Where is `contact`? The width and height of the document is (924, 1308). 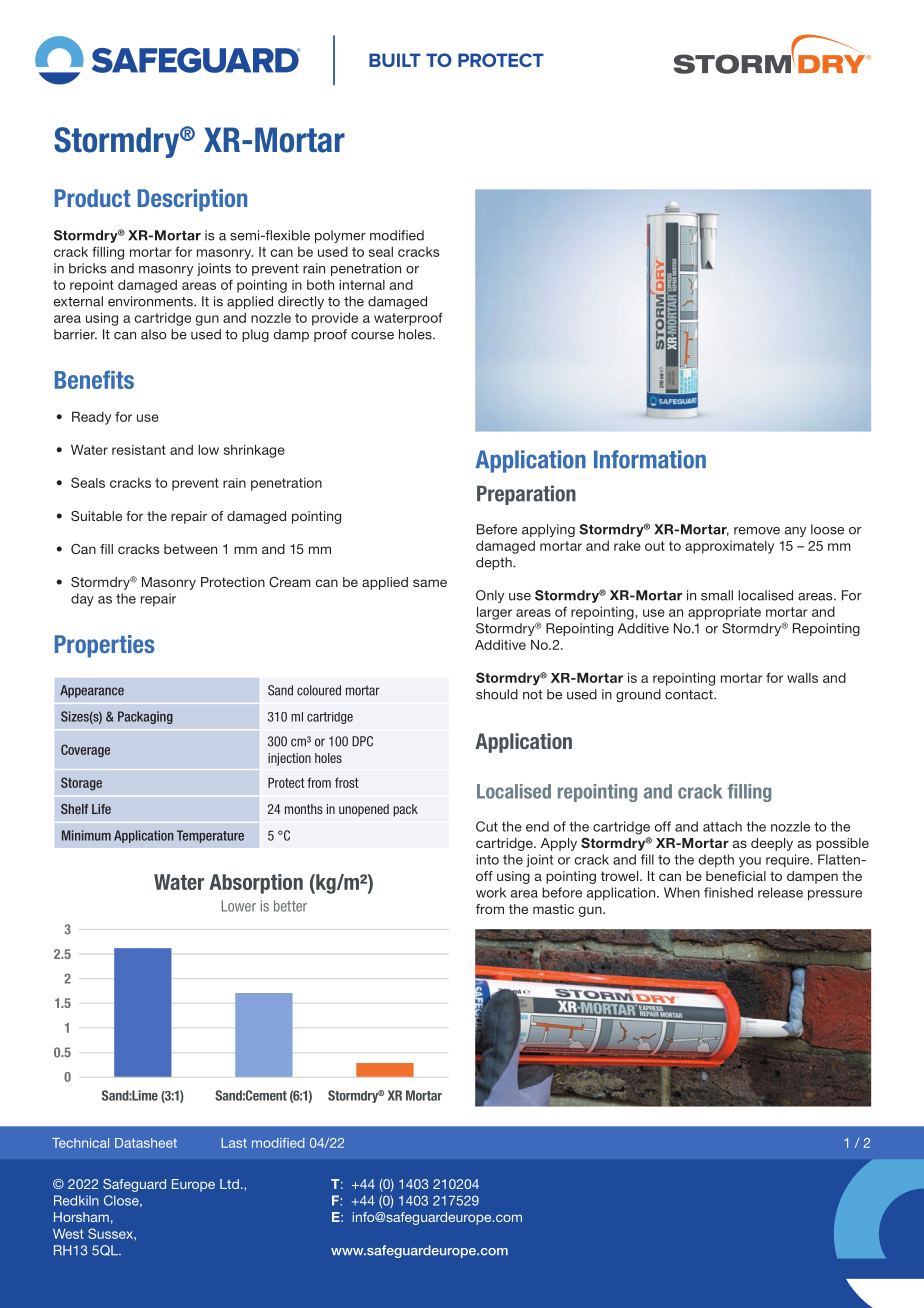 contact is located at coordinates (690, 695).
